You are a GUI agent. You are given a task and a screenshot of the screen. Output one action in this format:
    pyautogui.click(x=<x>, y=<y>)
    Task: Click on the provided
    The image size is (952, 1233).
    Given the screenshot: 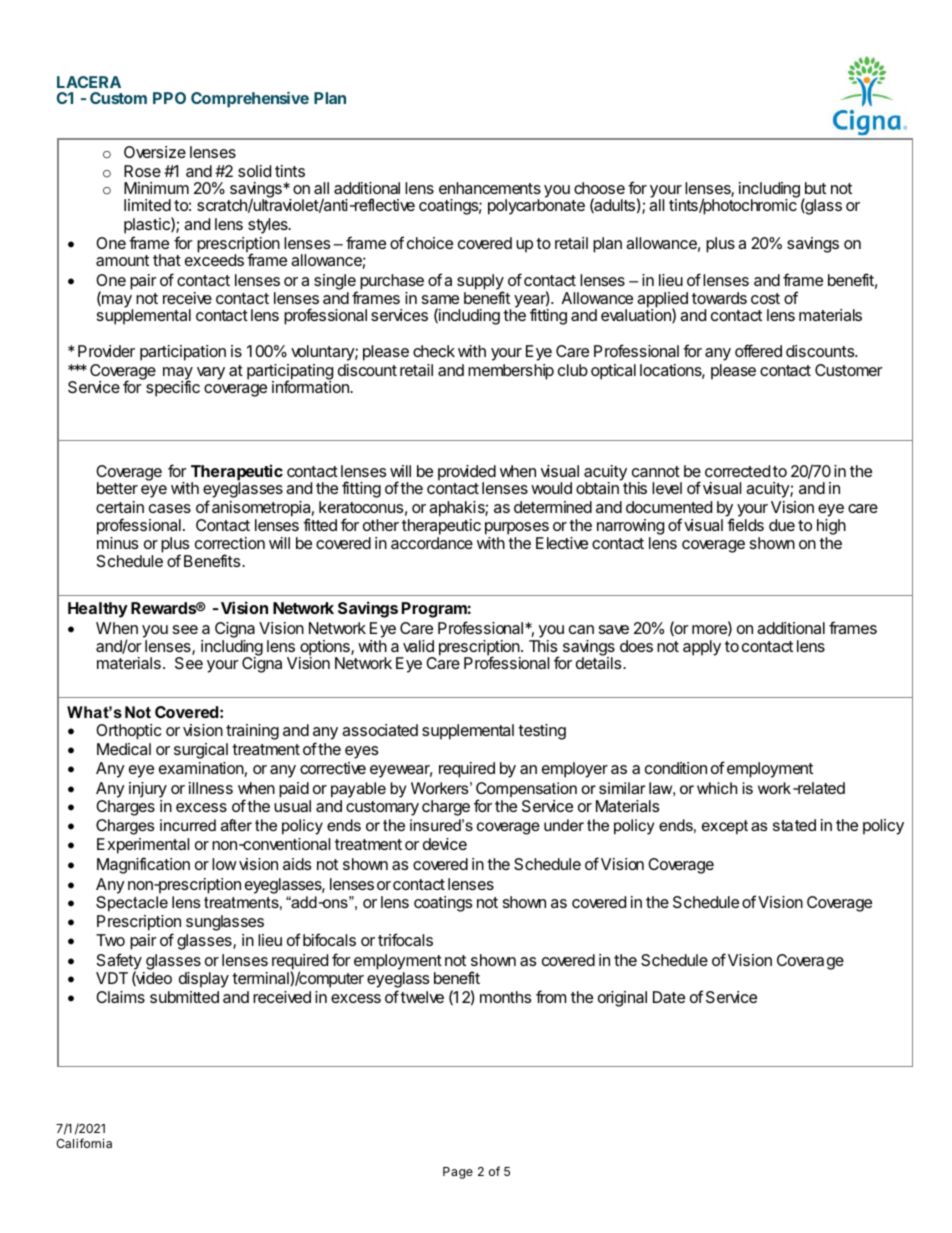 What is the action you would take?
    pyautogui.click(x=467, y=474)
